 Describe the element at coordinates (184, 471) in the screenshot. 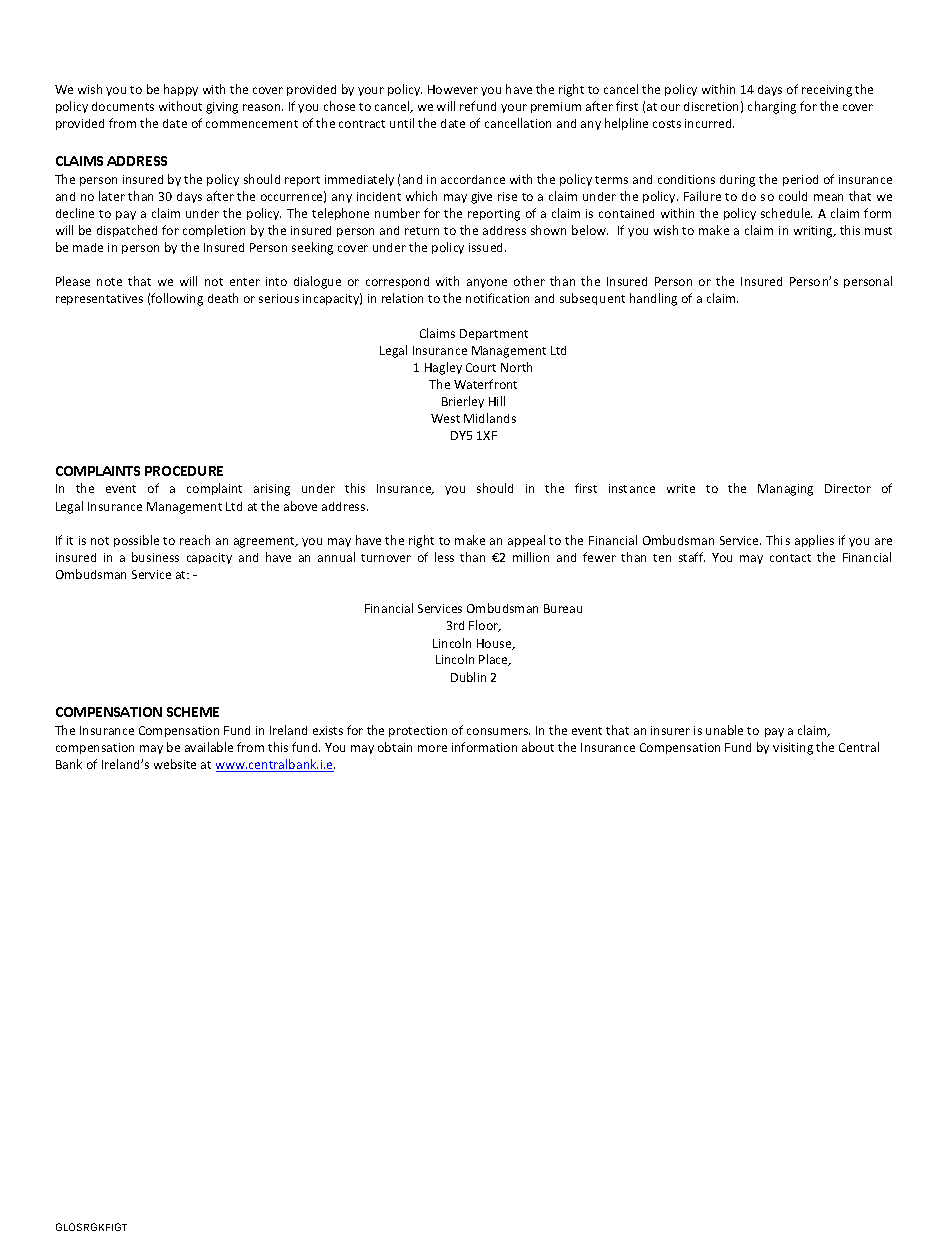

I see `PROCEDURE` at that location.
